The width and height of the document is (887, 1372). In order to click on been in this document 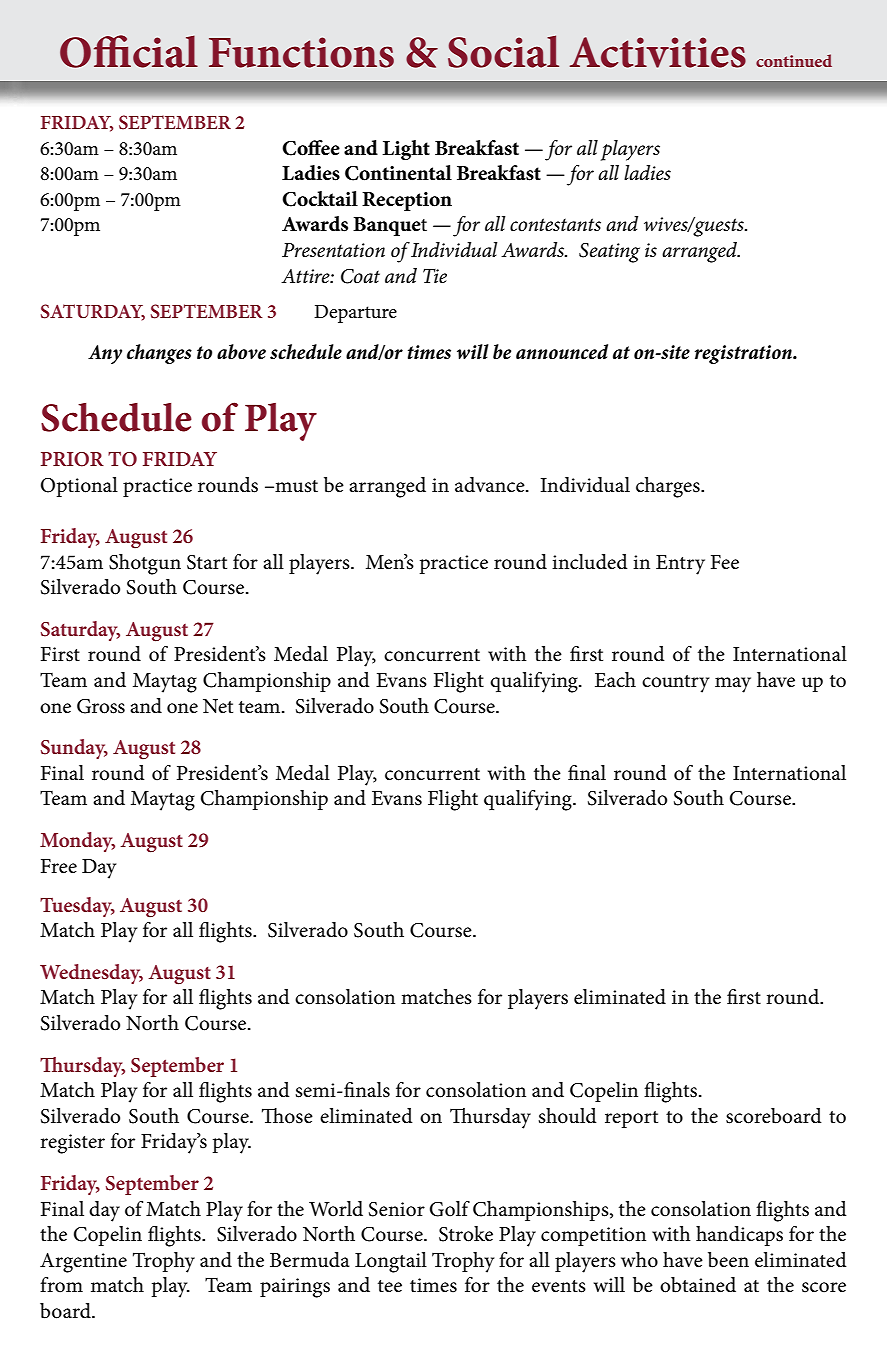, I will do `click(728, 1260)`.
